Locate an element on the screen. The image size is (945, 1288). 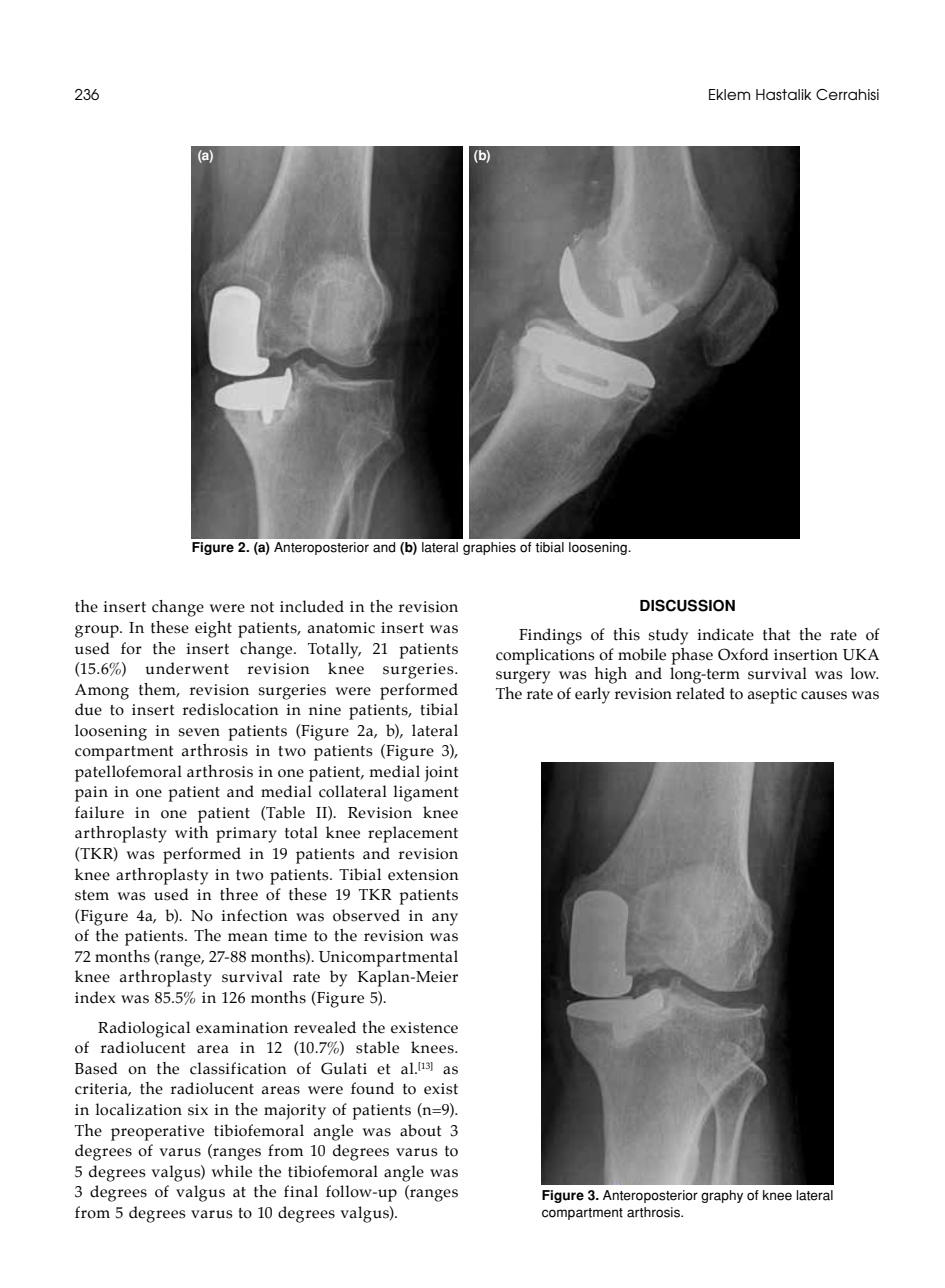
indicate is located at coordinates (725, 634).
